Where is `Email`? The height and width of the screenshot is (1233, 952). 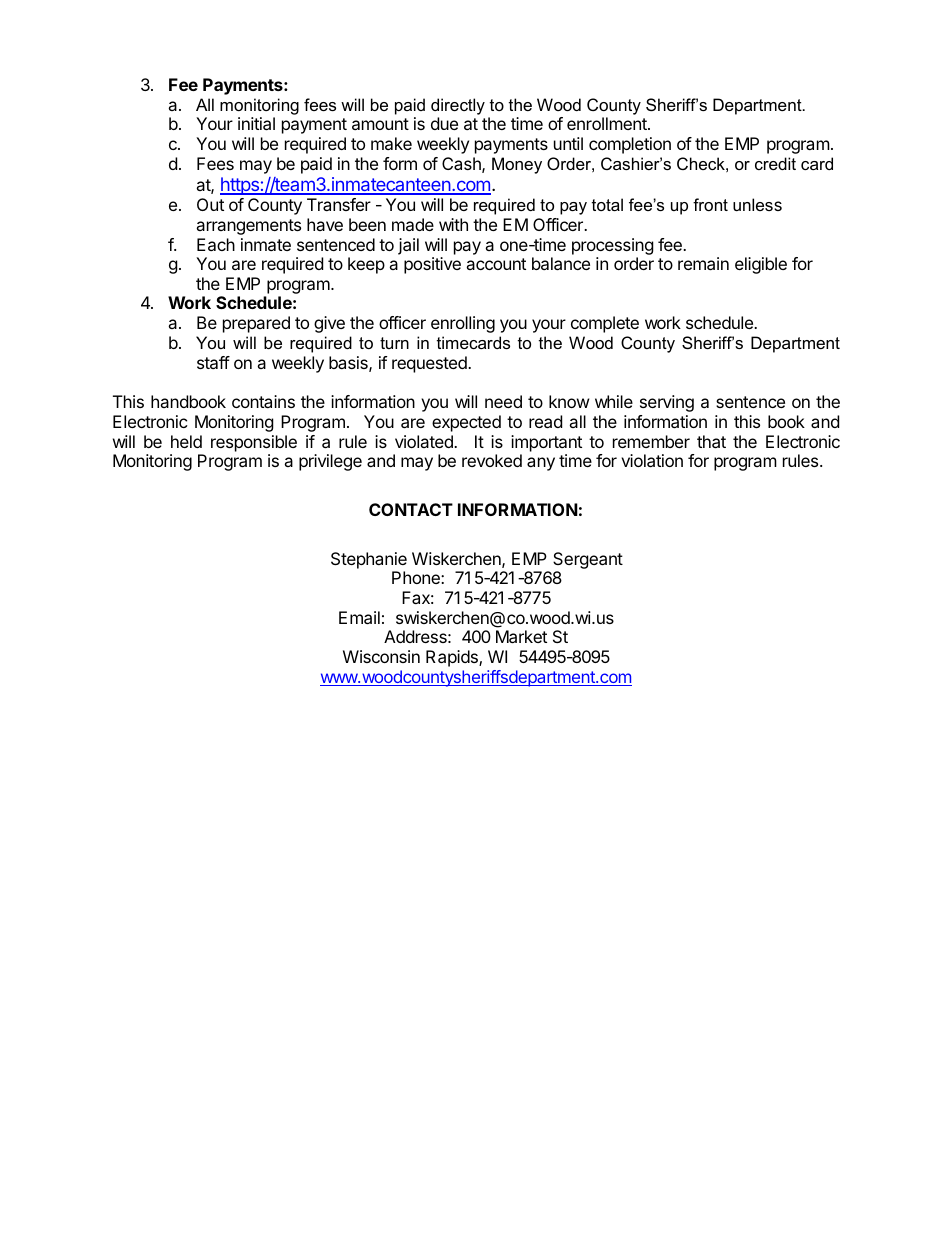 Email is located at coordinates (359, 617).
